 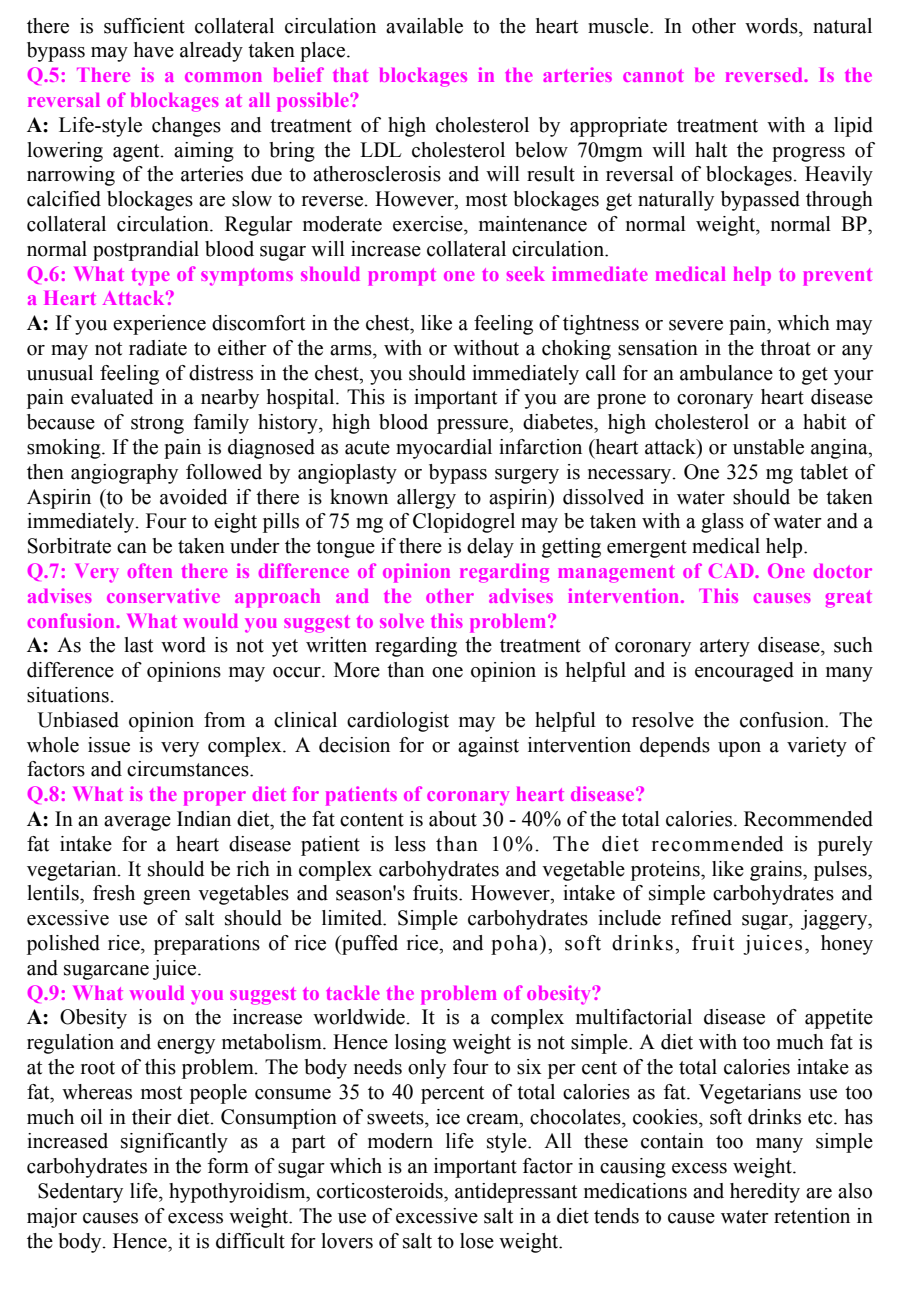 What do you see at coordinates (424, 26) in the screenshot?
I see `available` at bounding box center [424, 26].
